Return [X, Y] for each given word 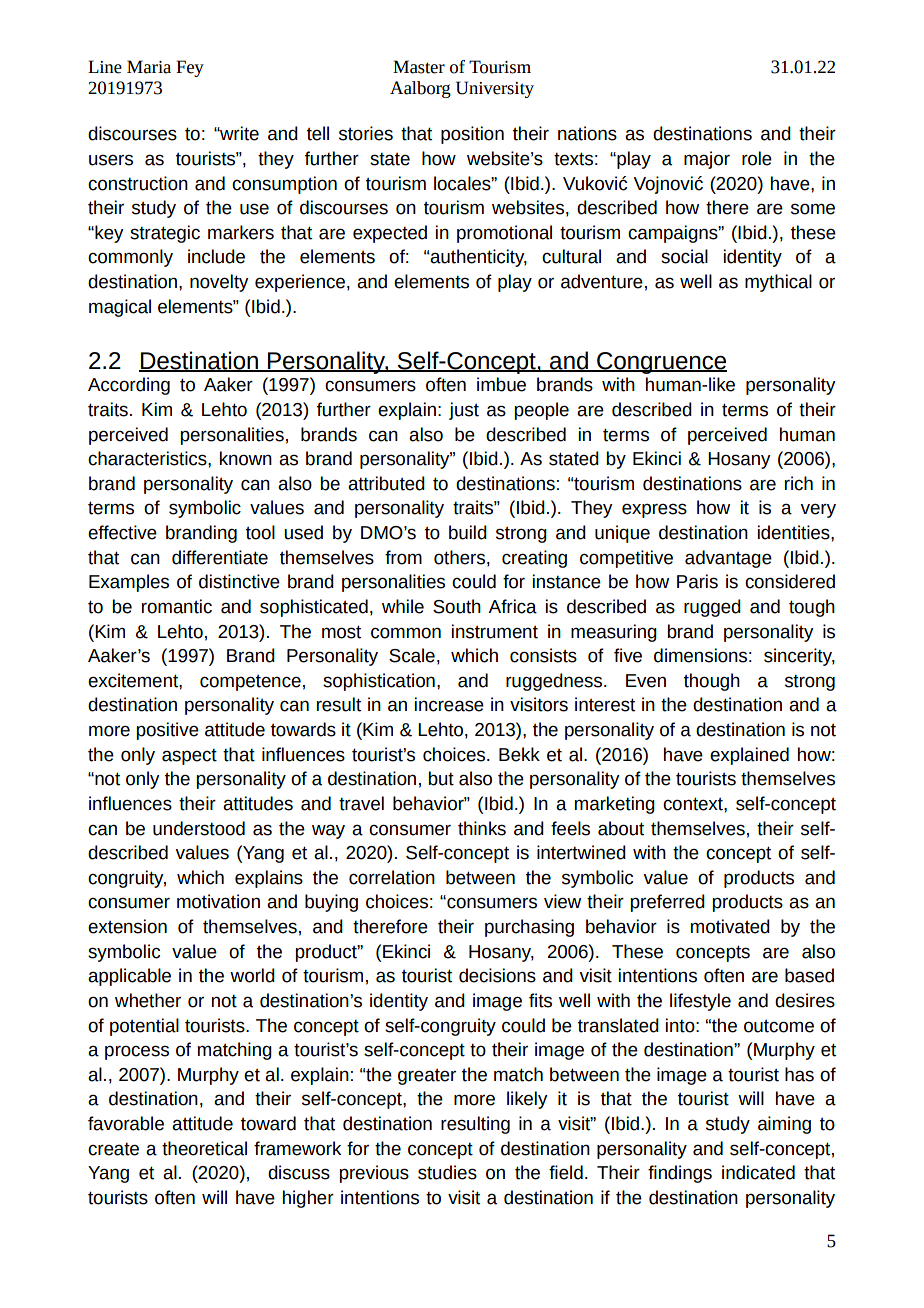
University [495, 89]
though [712, 682]
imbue [501, 384]
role [757, 158]
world [252, 975]
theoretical [204, 1148]
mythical [778, 283]
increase [449, 704]
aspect [189, 757]
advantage [728, 559]
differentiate [220, 557]
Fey [190, 68]
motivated [730, 926]
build [468, 532]
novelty [219, 283]
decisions [497, 975]
